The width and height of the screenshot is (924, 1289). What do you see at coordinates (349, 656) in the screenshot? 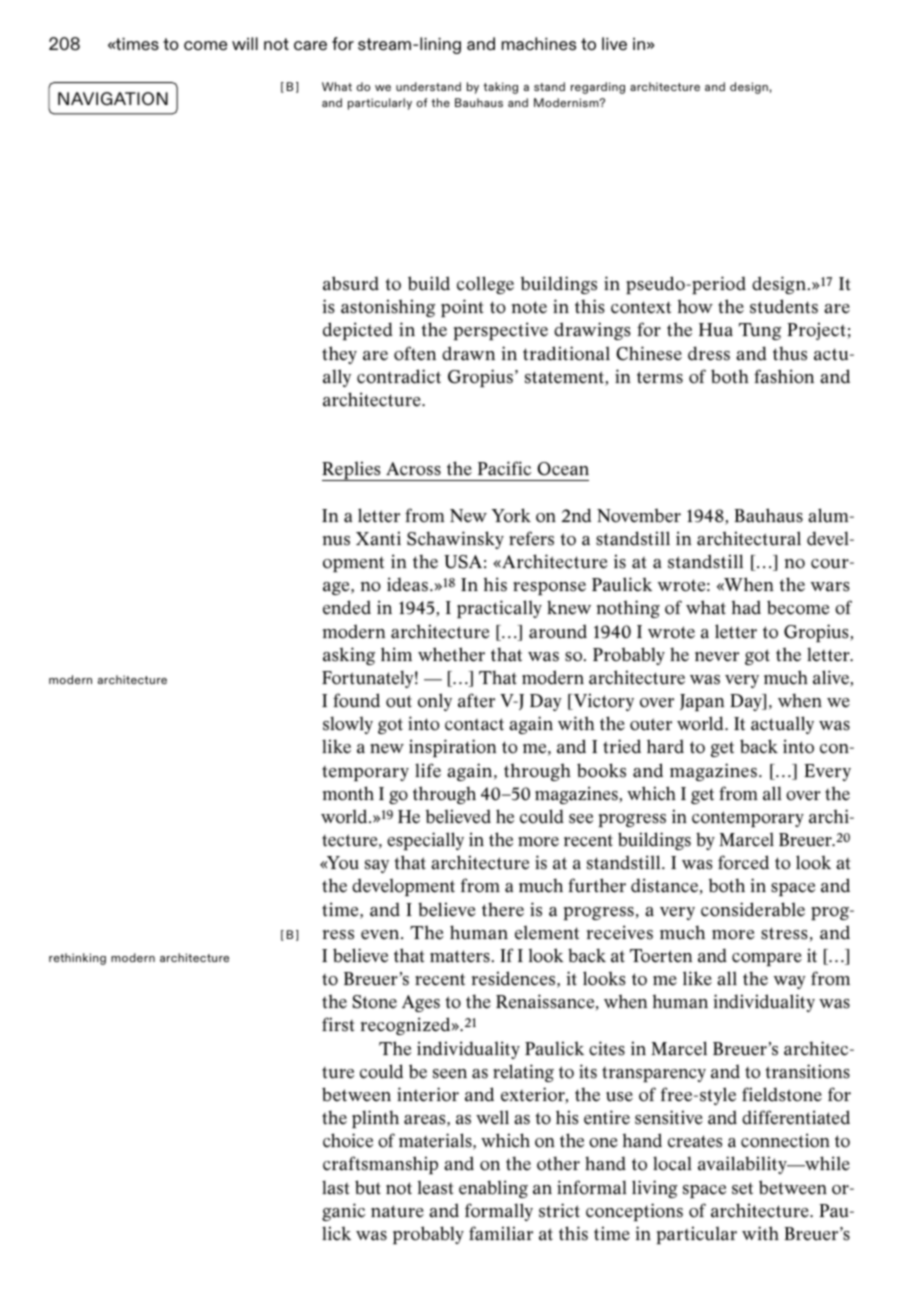
I see `asking` at bounding box center [349, 656].
